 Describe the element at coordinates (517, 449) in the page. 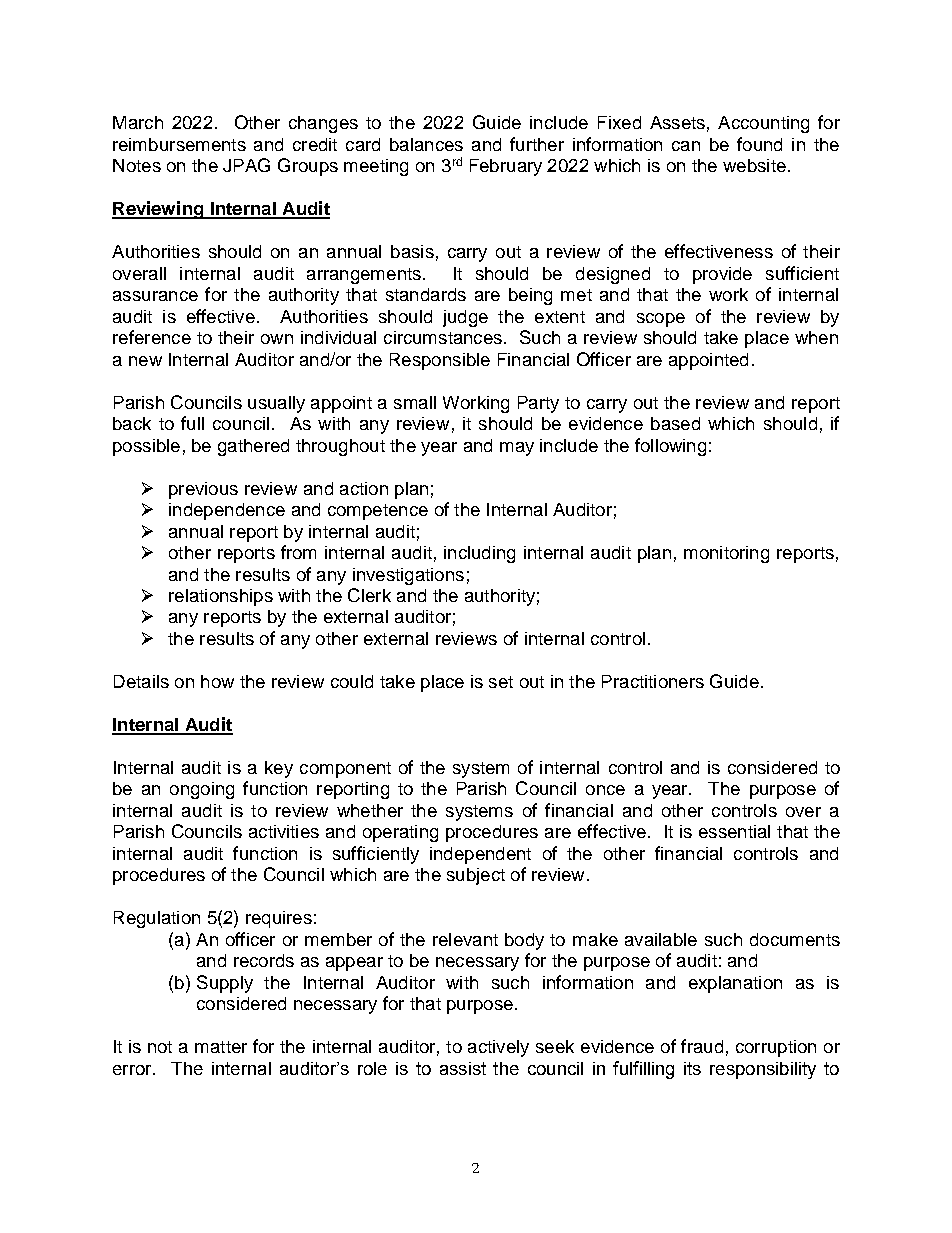

I see `may` at that location.
